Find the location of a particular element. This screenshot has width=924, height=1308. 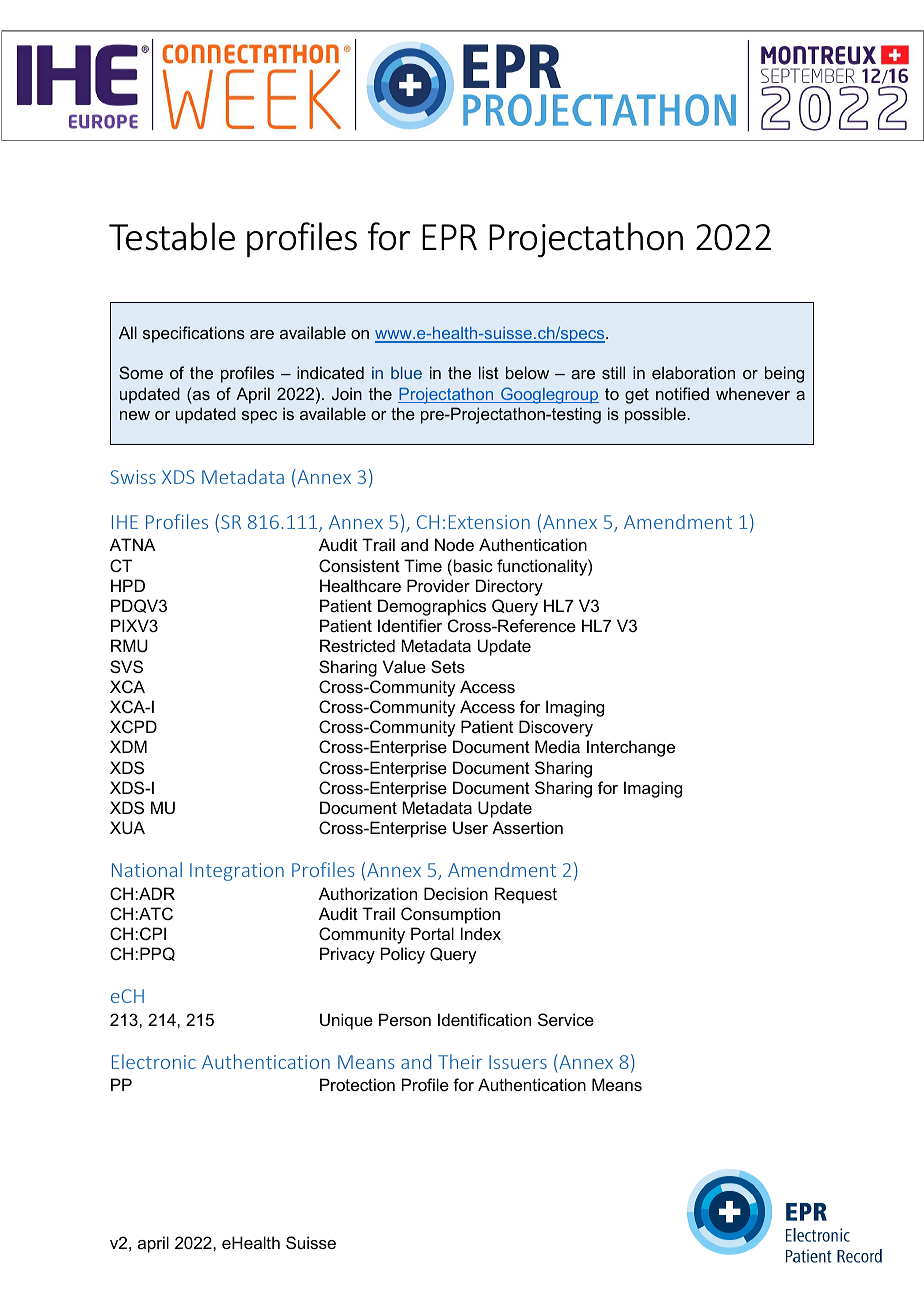

Assertion is located at coordinates (527, 827).
